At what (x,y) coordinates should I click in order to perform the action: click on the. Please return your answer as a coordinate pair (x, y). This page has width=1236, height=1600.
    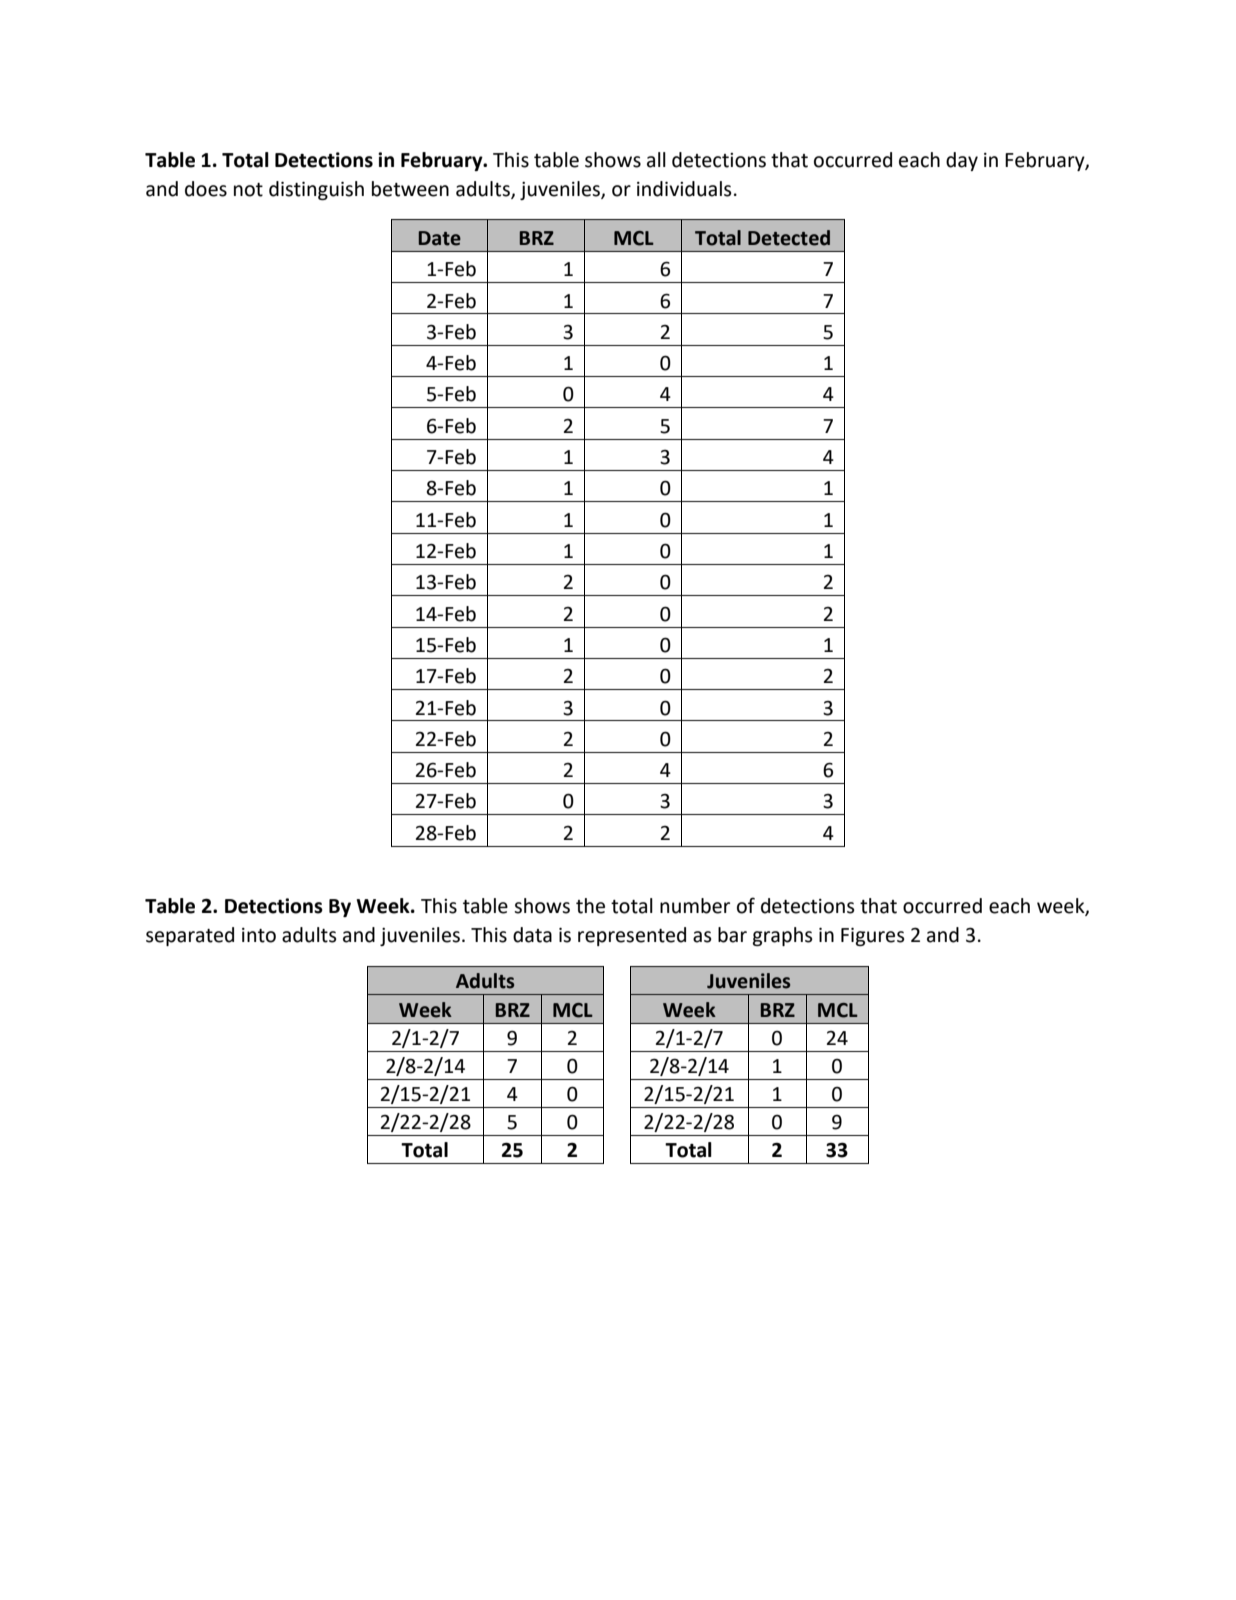
    Looking at the image, I should click on (590, 906).
